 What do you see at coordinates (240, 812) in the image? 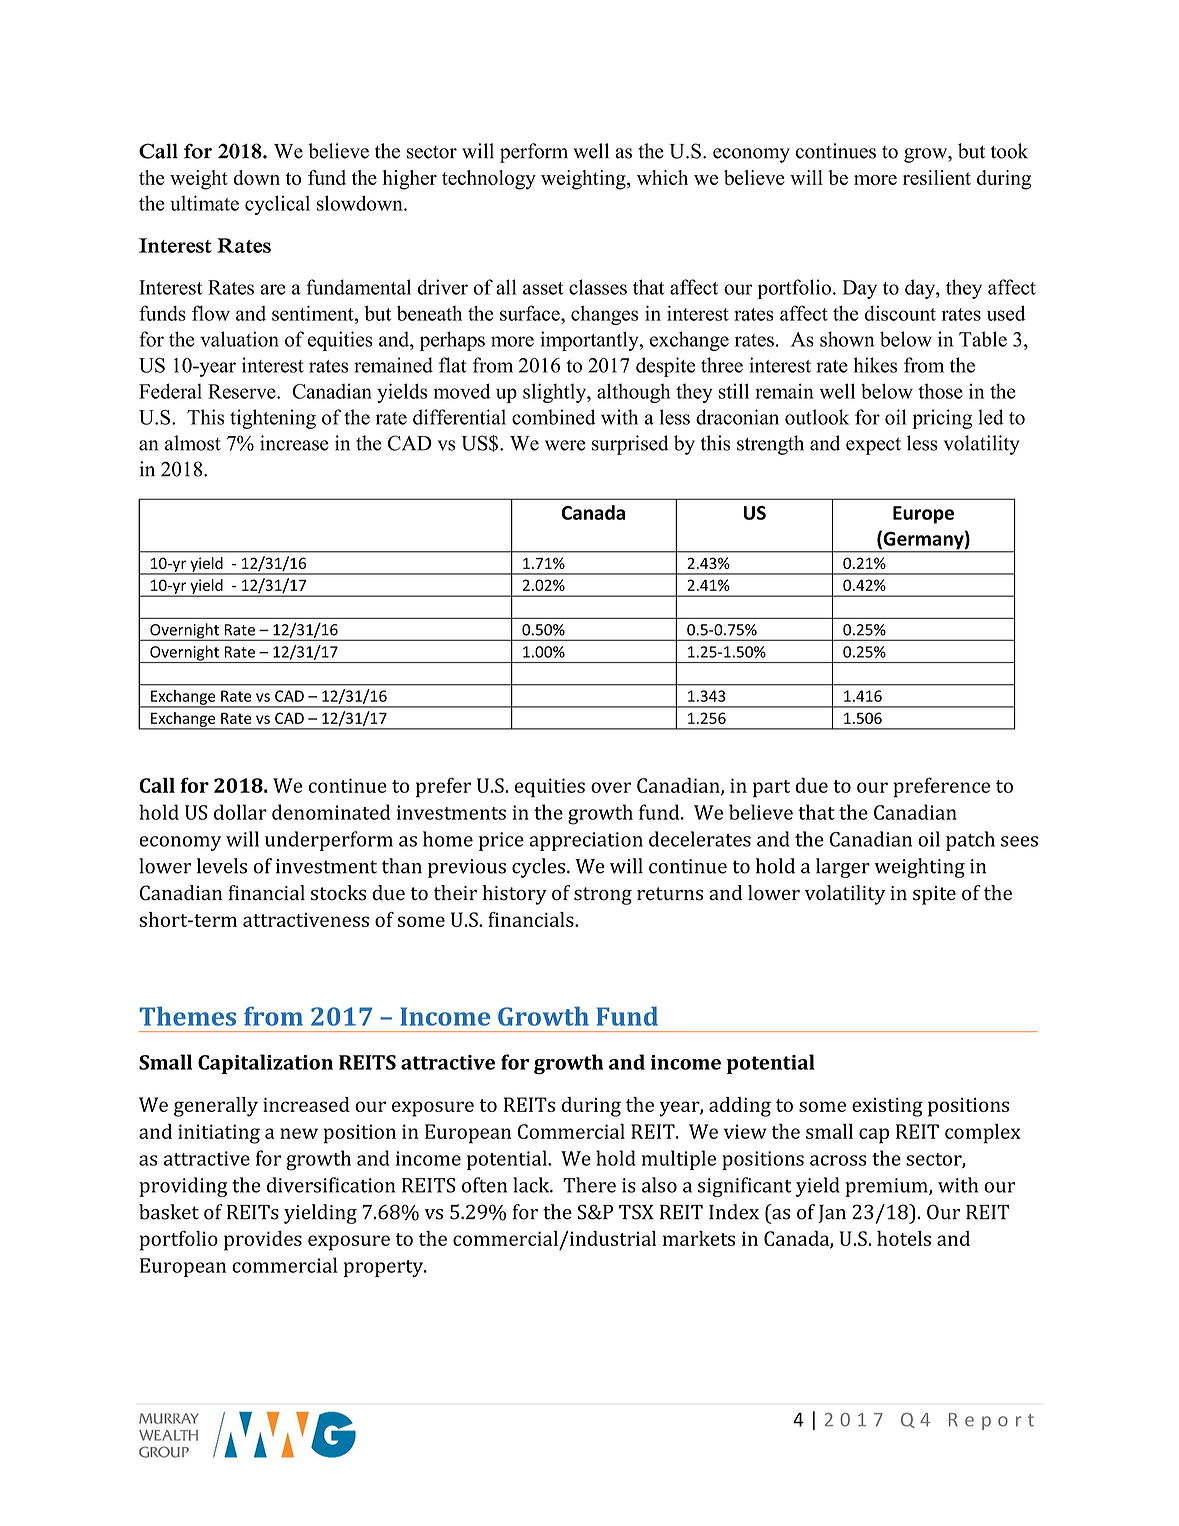
I see `dollar` at bounding box center [240, 812].
